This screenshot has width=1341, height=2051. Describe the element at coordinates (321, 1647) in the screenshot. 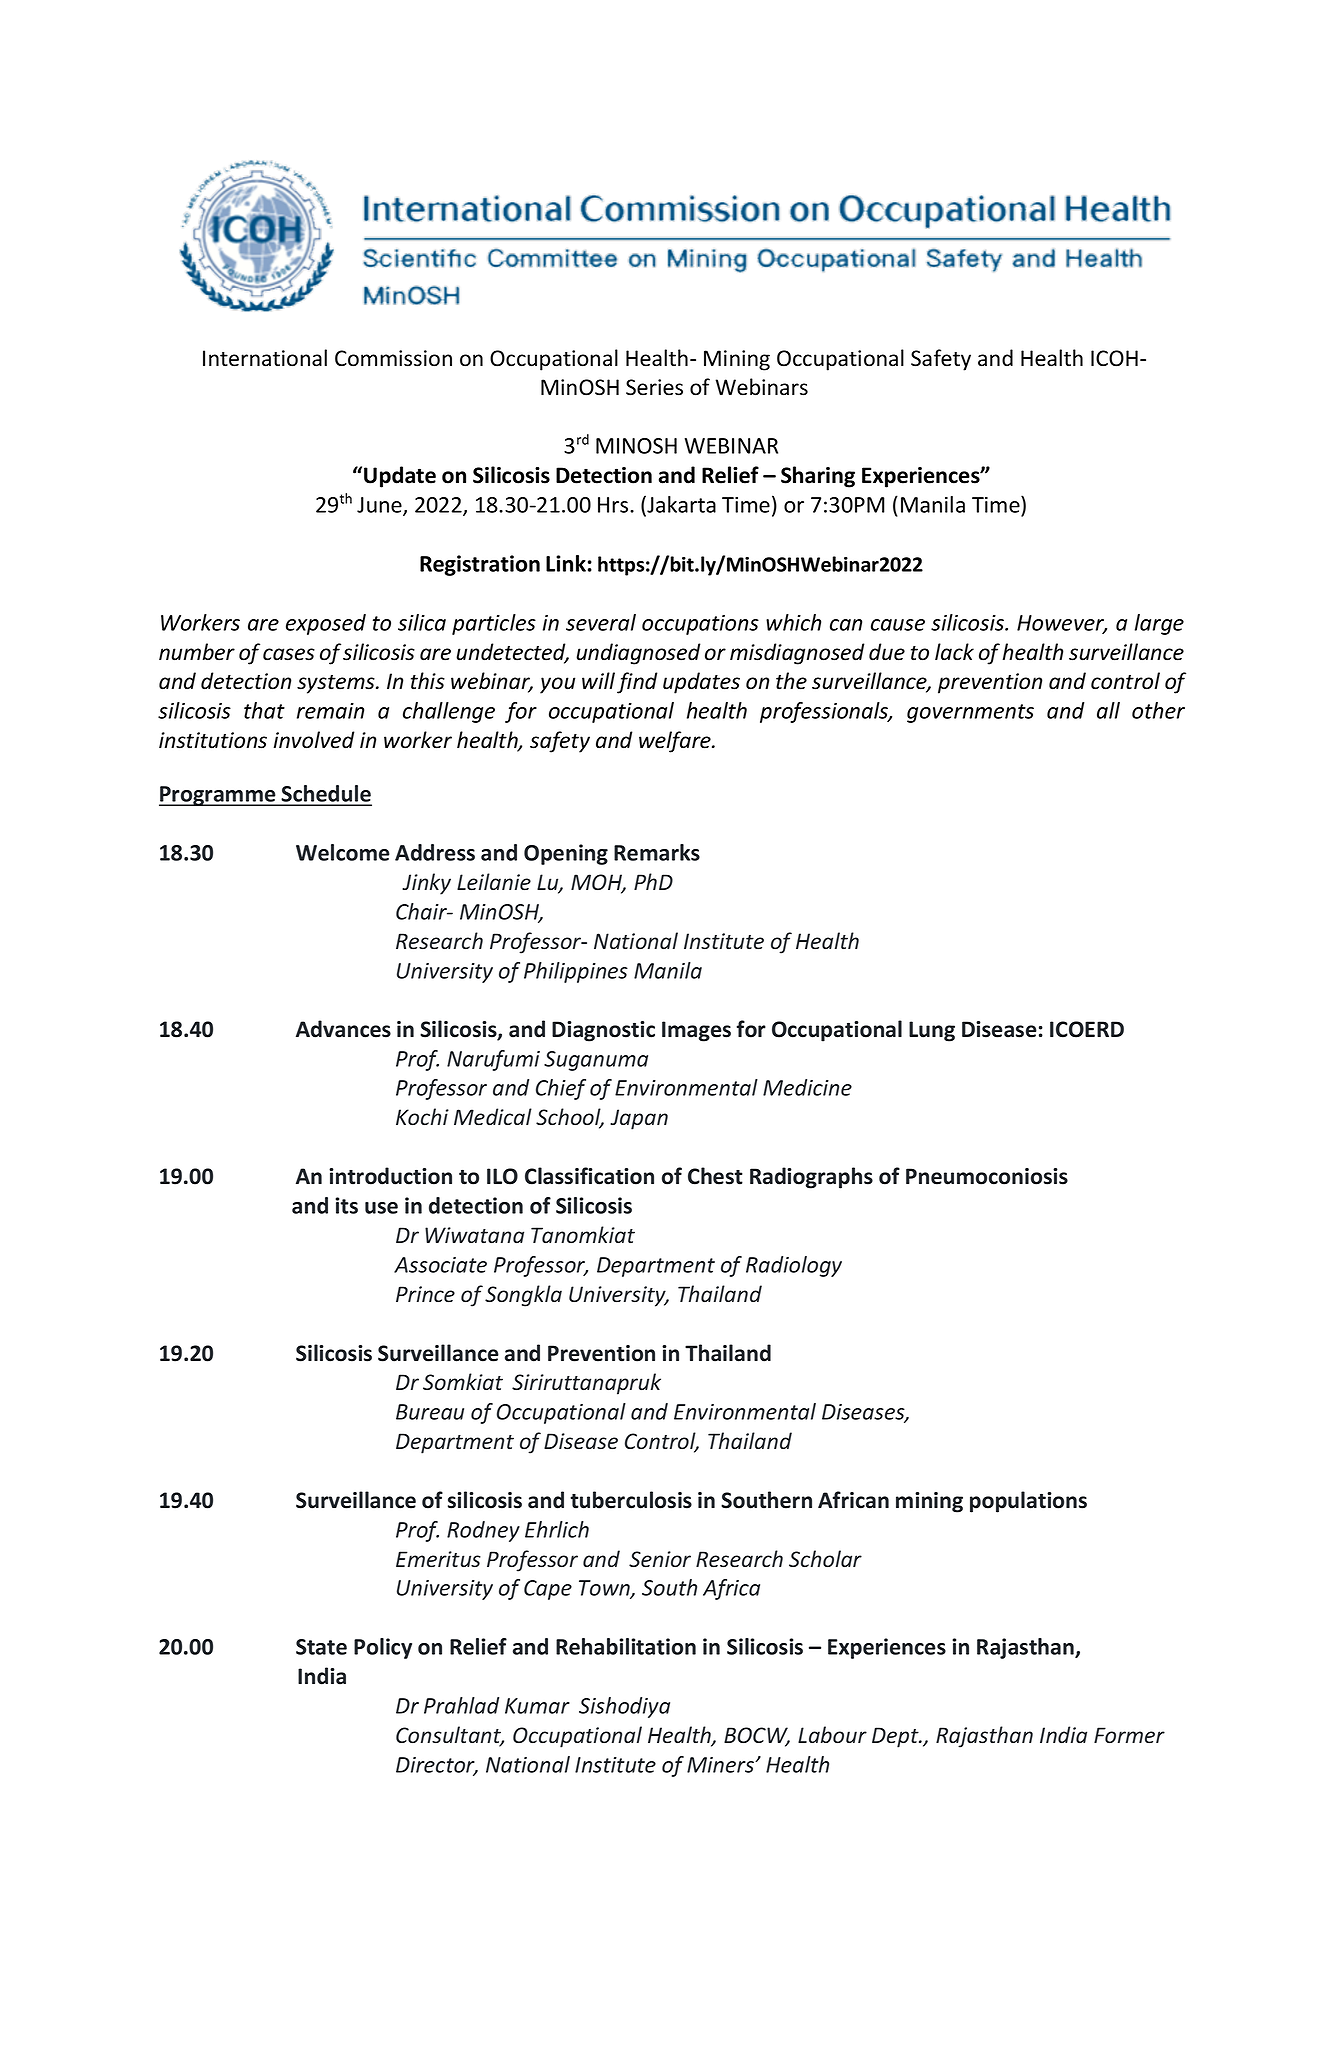

I see `State` at that location.
